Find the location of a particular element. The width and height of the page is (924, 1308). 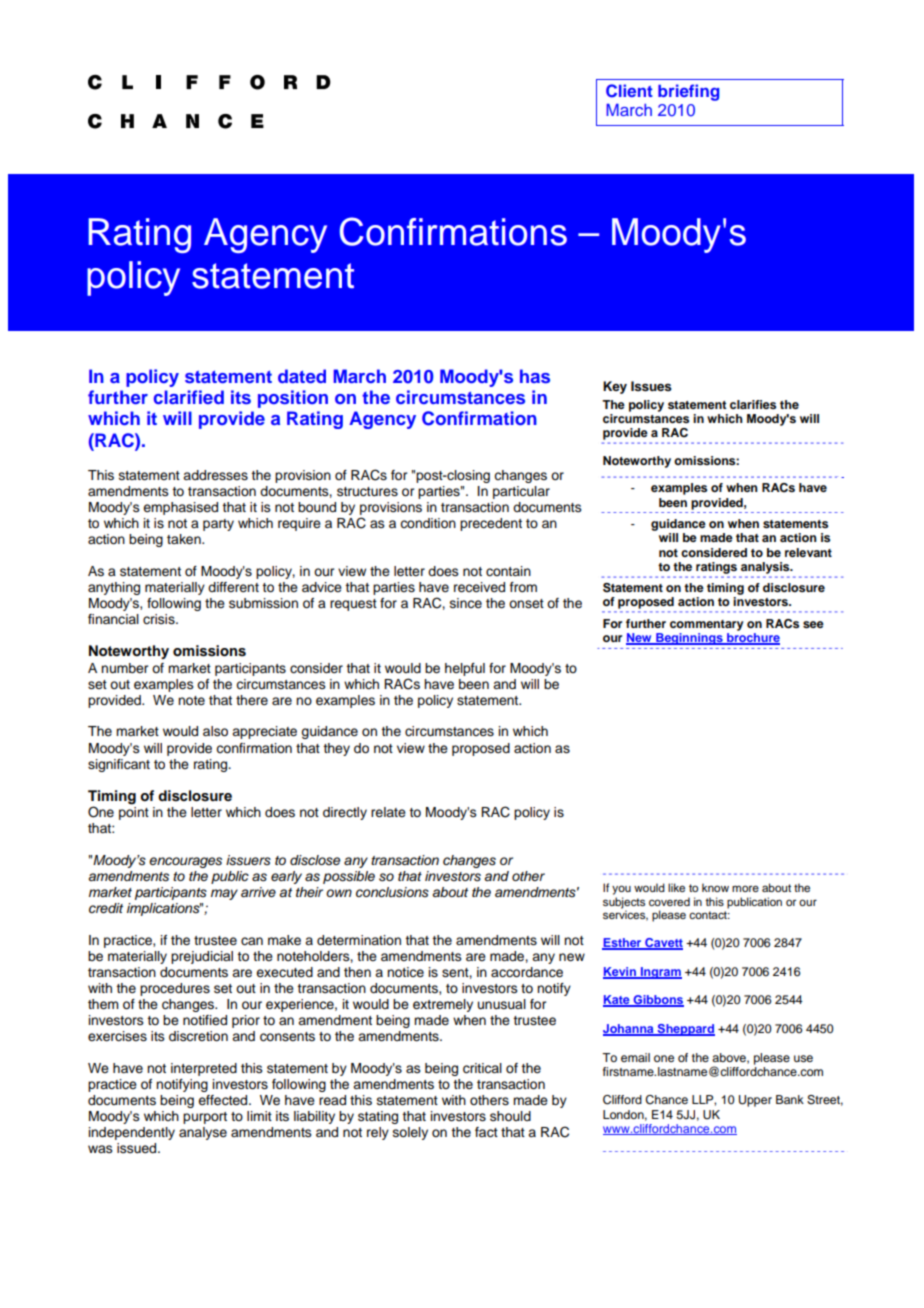

analysis is located at coordinates (766, 568).
